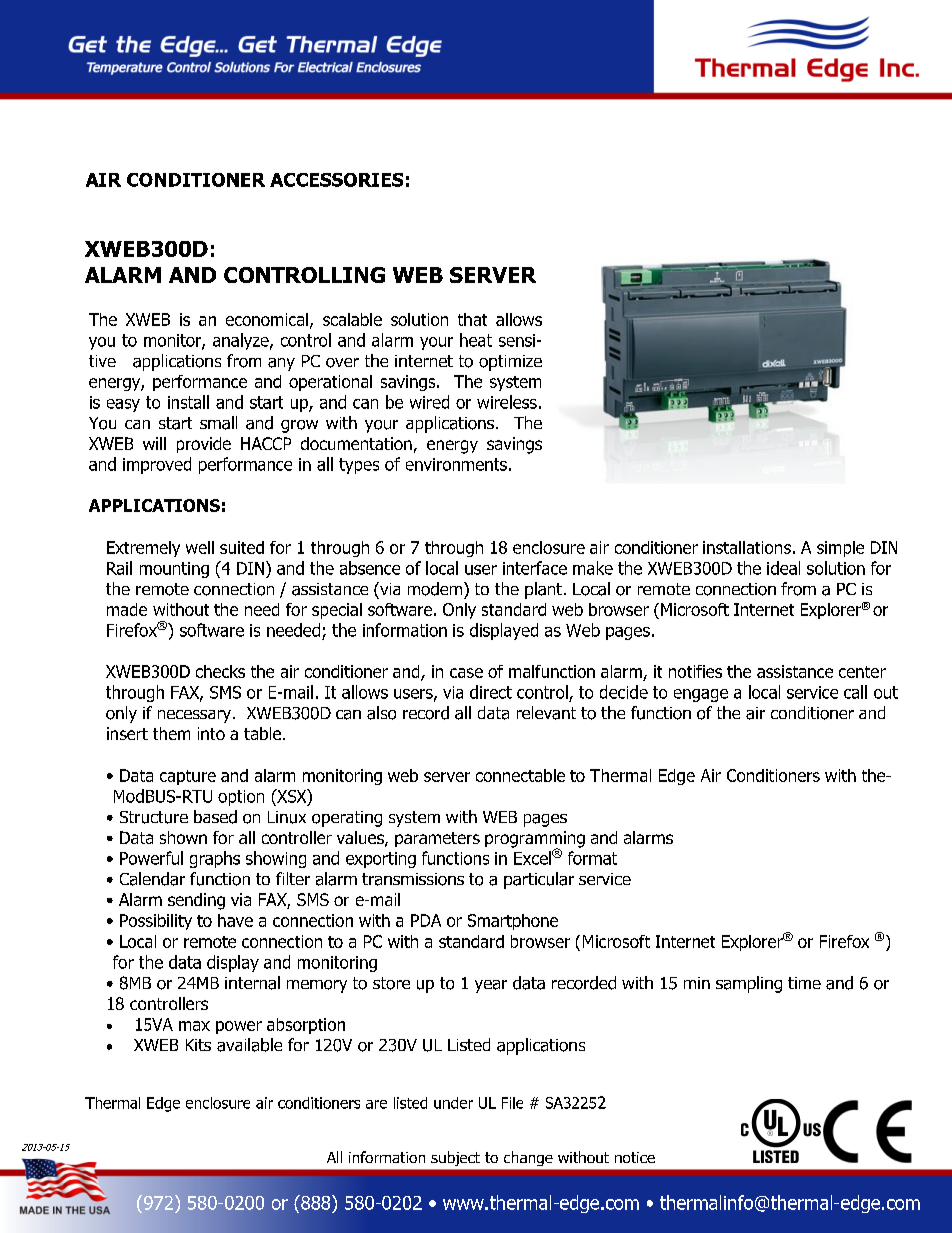 Image resolution: width=952 pixels, height=1233 pixels. Describe the element at coordinates (198, 1045) in the screenshot. I see `Kits` at that location.
